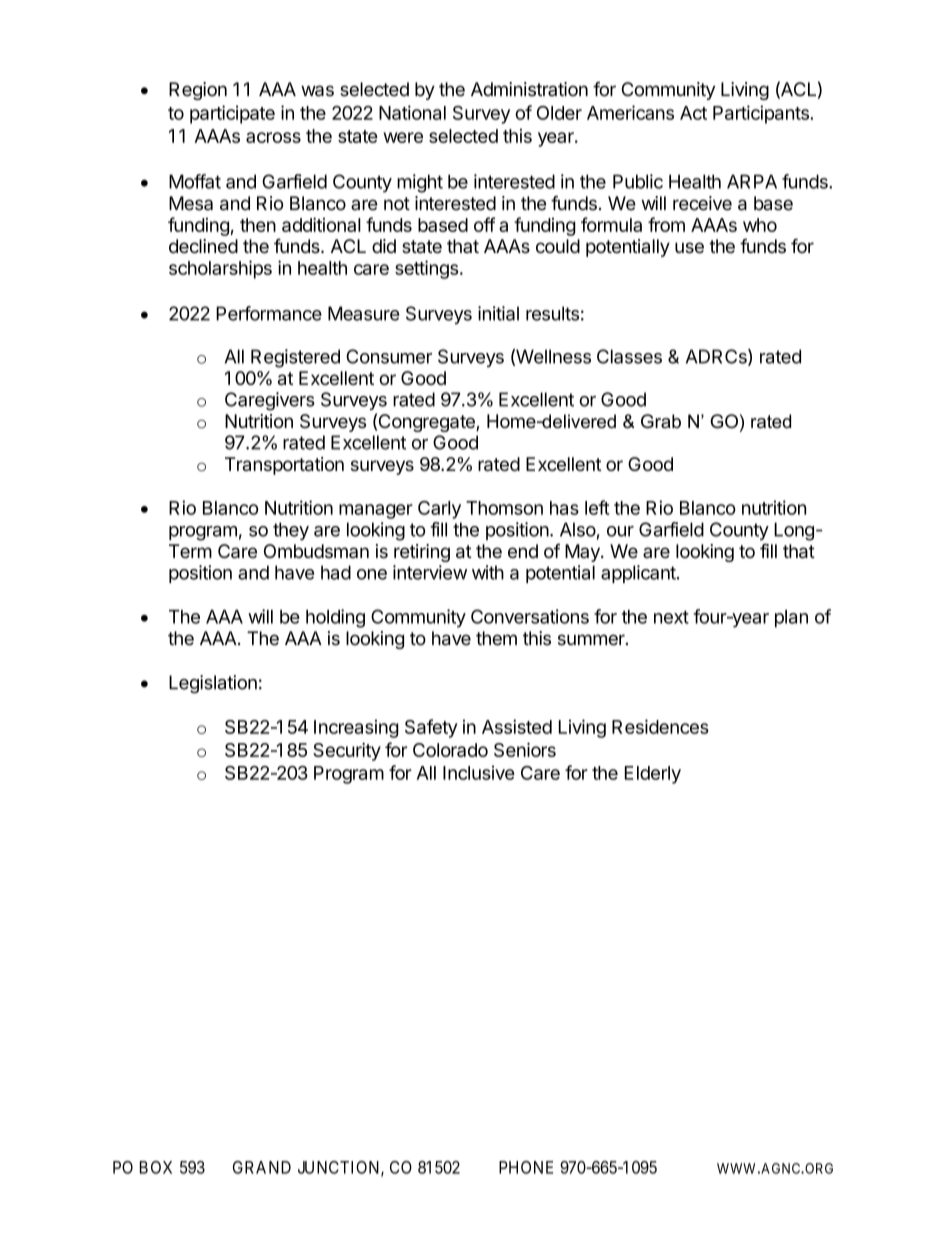  Describe the element at coordinates (653, 775) in the document. I see `Elderly` at that location.
